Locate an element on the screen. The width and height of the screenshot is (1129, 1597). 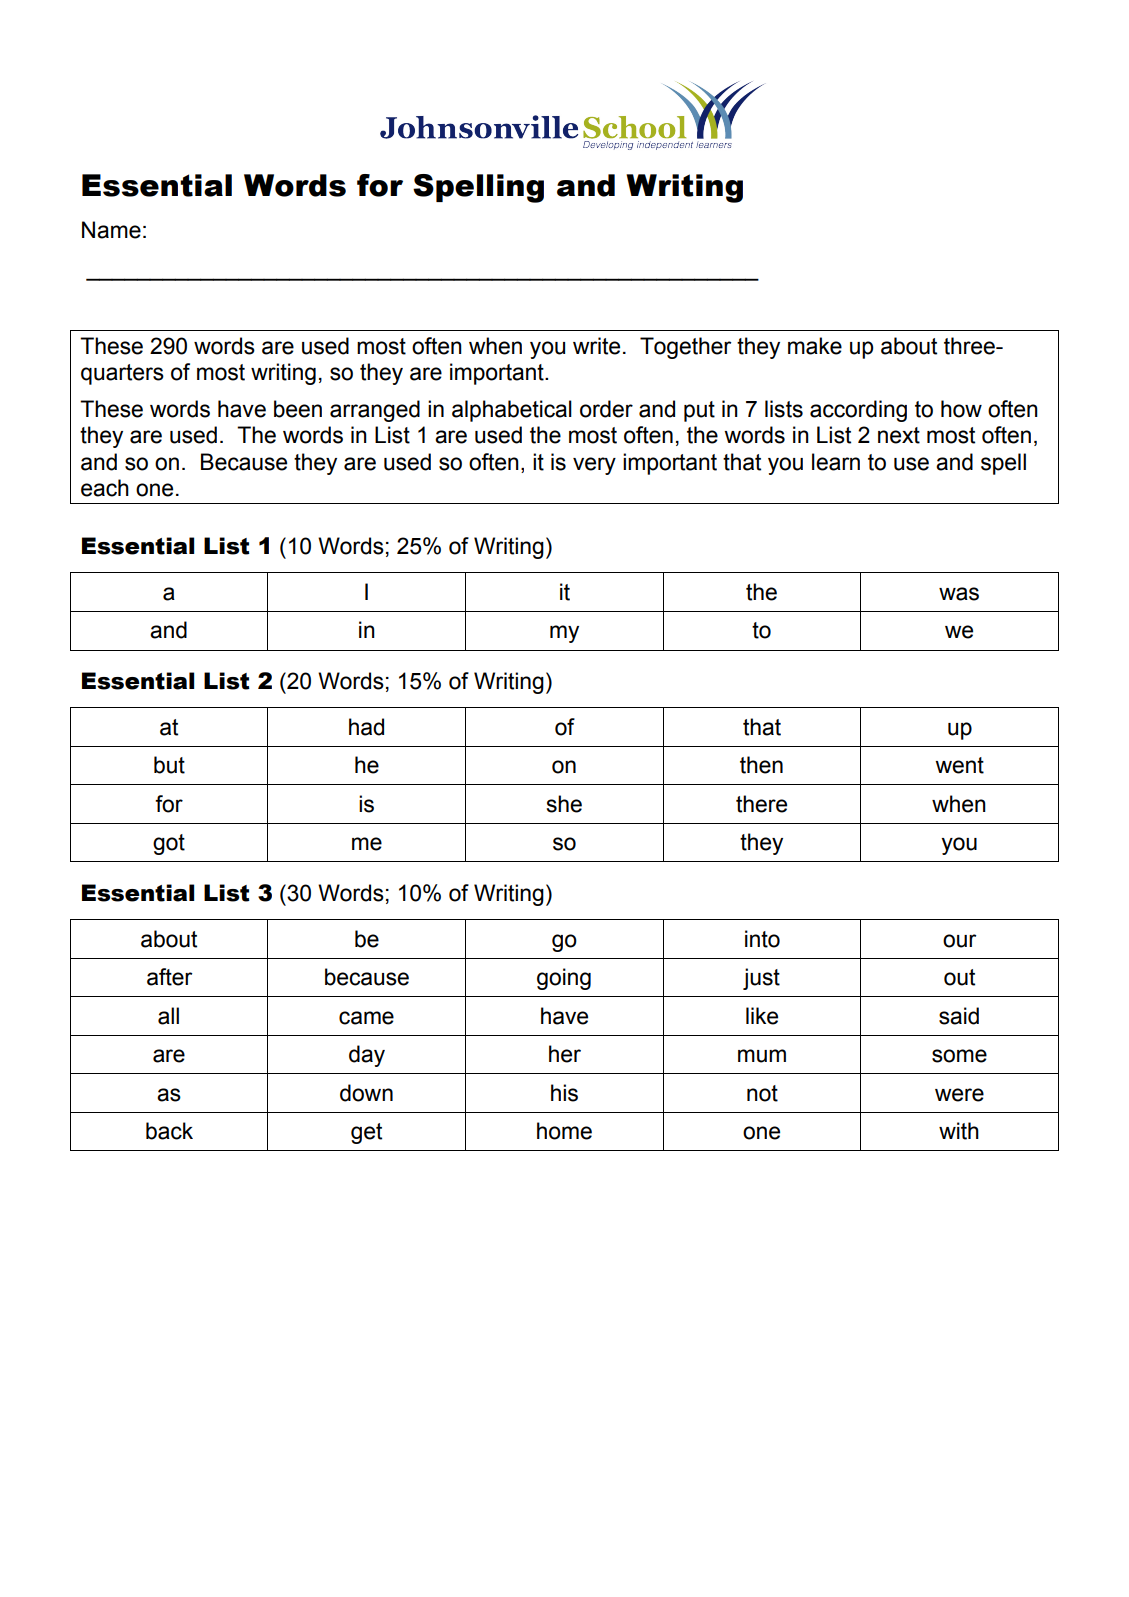
make is located at coordinates (815, 346).
